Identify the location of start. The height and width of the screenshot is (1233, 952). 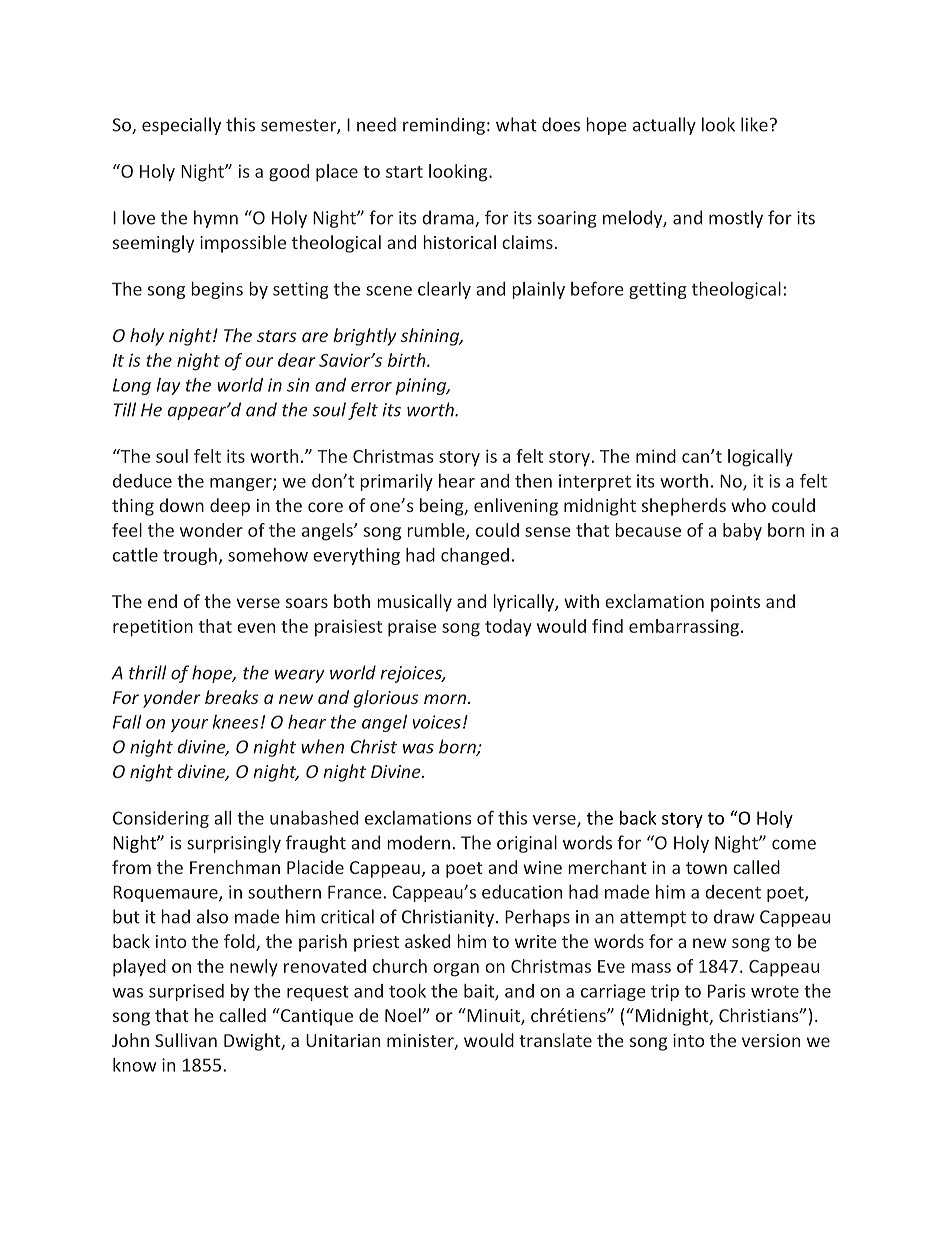
(404, 172).
